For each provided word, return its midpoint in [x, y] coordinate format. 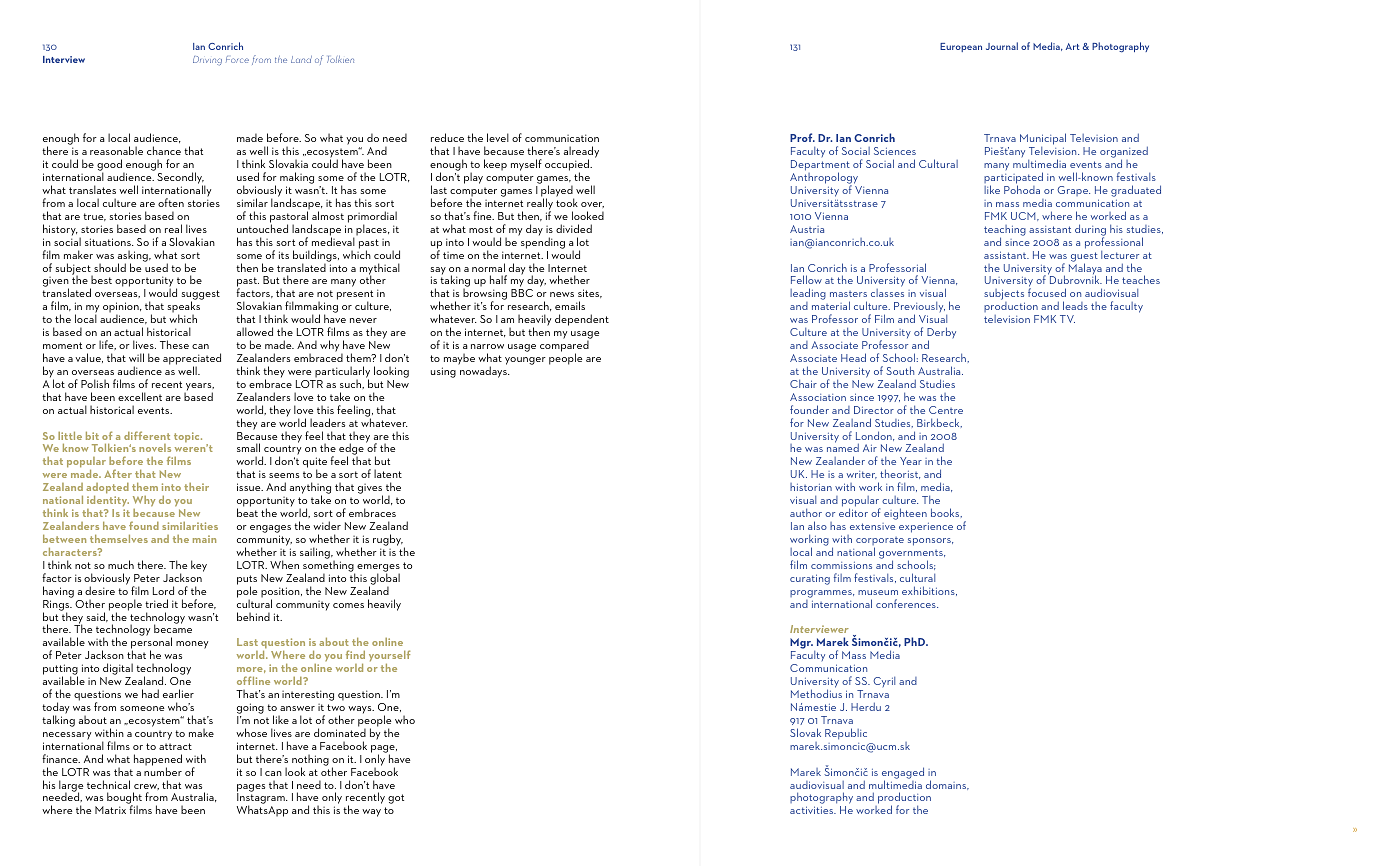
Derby [941, 334]
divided [574, 228]
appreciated [192, 360]
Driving [207, 61]
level [498, 137]
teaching [1005, 231]
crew [146, 787]
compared [564, 347]
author [806, 512]
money [192, 645]
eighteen [905, 514]
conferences [907, 603]
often [171, 202]
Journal [1002, 46]
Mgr [801, 645]
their [196, 487]
